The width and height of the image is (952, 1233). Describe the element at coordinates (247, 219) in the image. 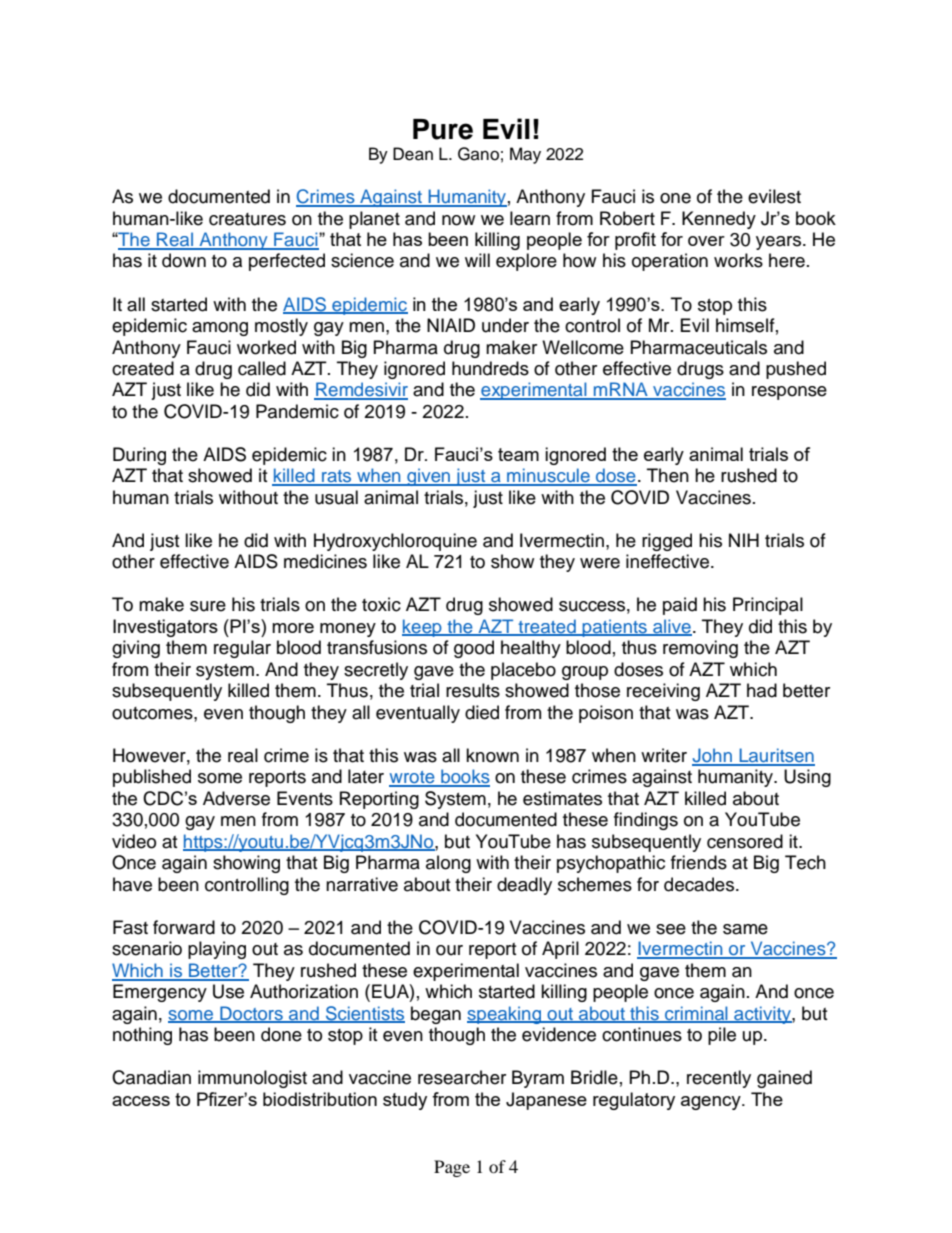

I see `creatures` at that location.
